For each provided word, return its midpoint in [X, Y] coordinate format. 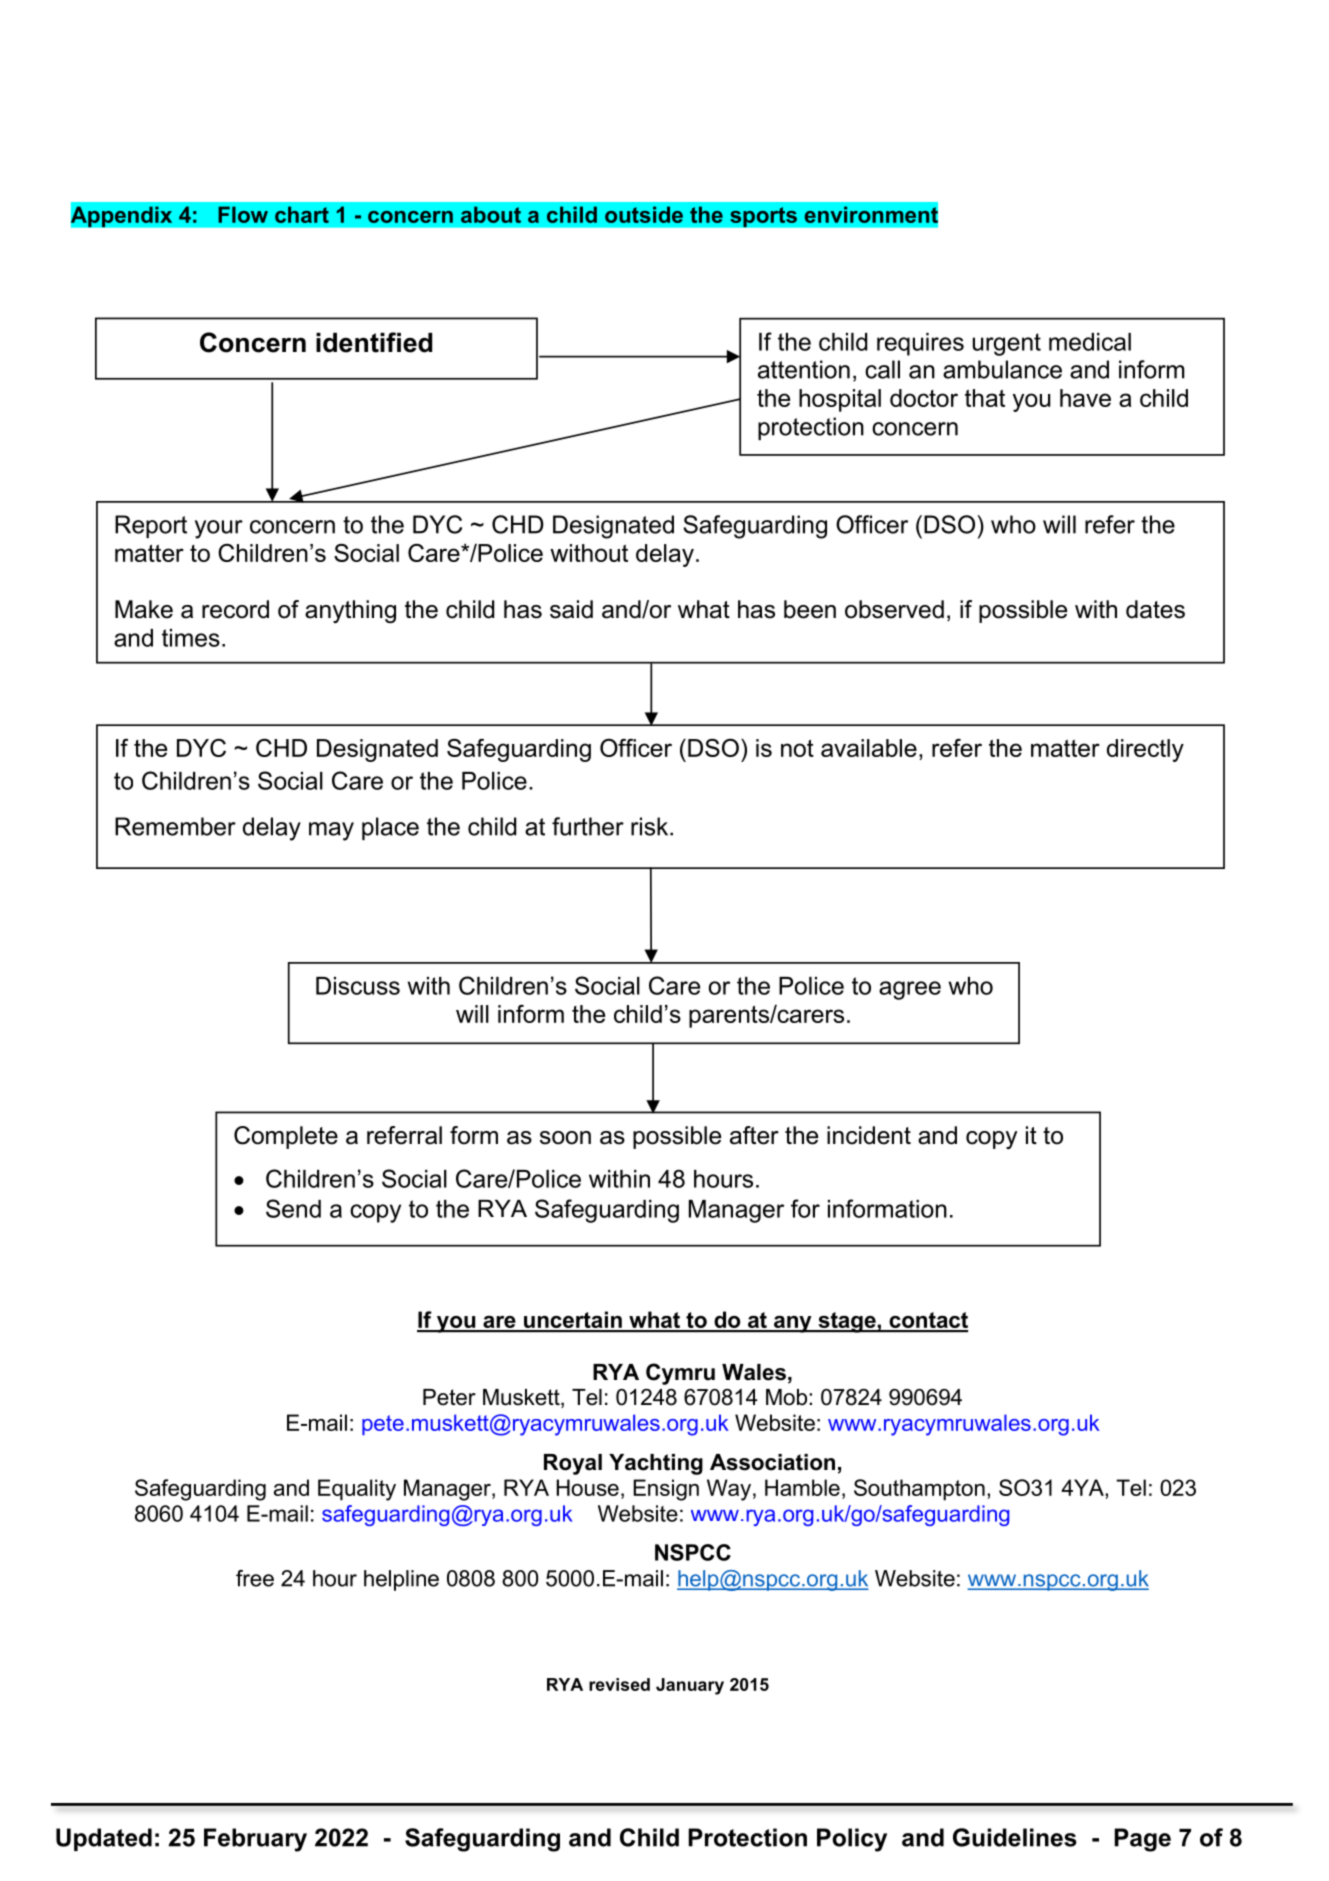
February [255, 1840]
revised [619, 1684]
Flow [243, 214]
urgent [1007, 344]
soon [565, 1138]
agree [910, 990]
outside [644, 214]
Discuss [358, 986]
